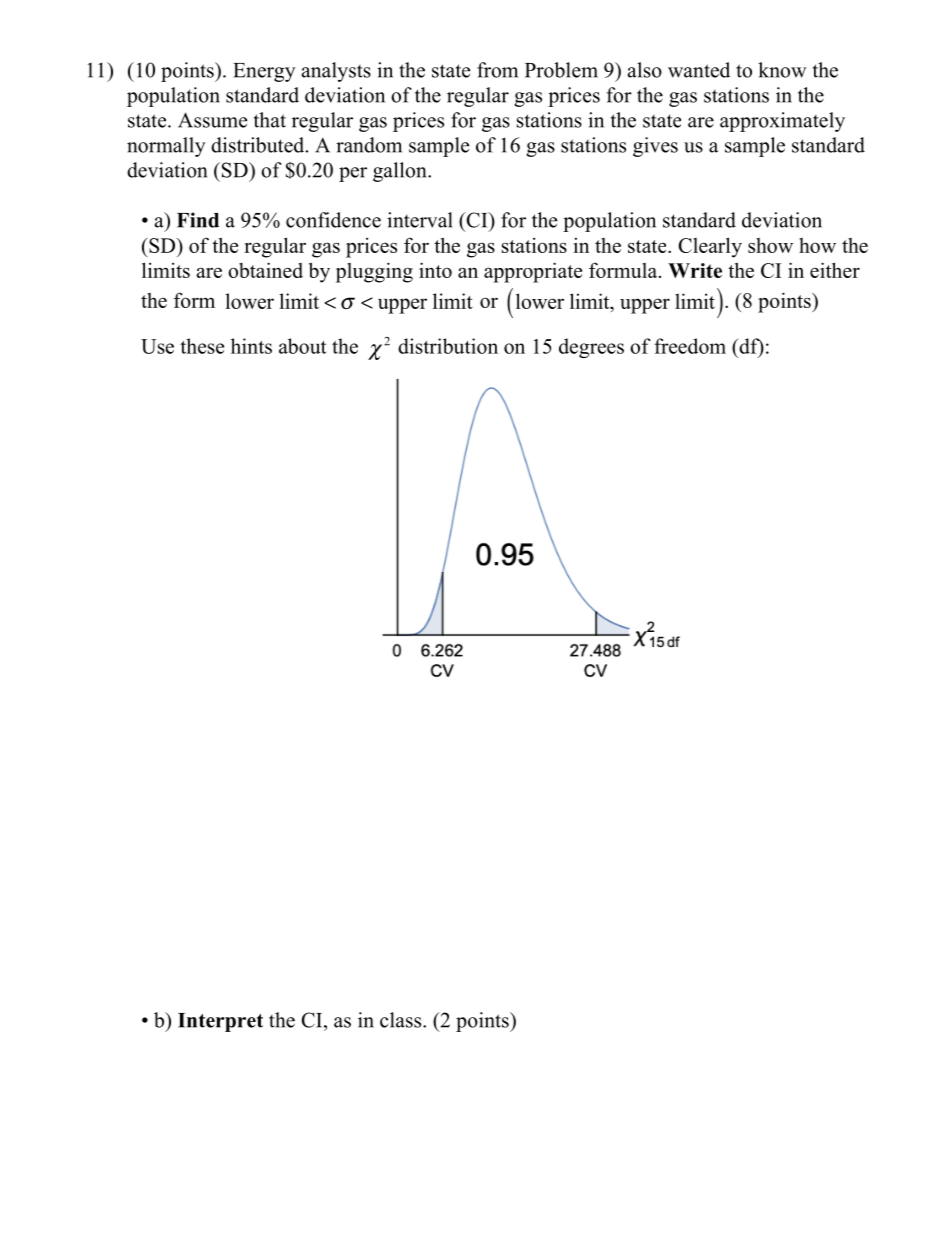 The image size is (952, 1233). I want to click on freedom, so click(690, 346).
